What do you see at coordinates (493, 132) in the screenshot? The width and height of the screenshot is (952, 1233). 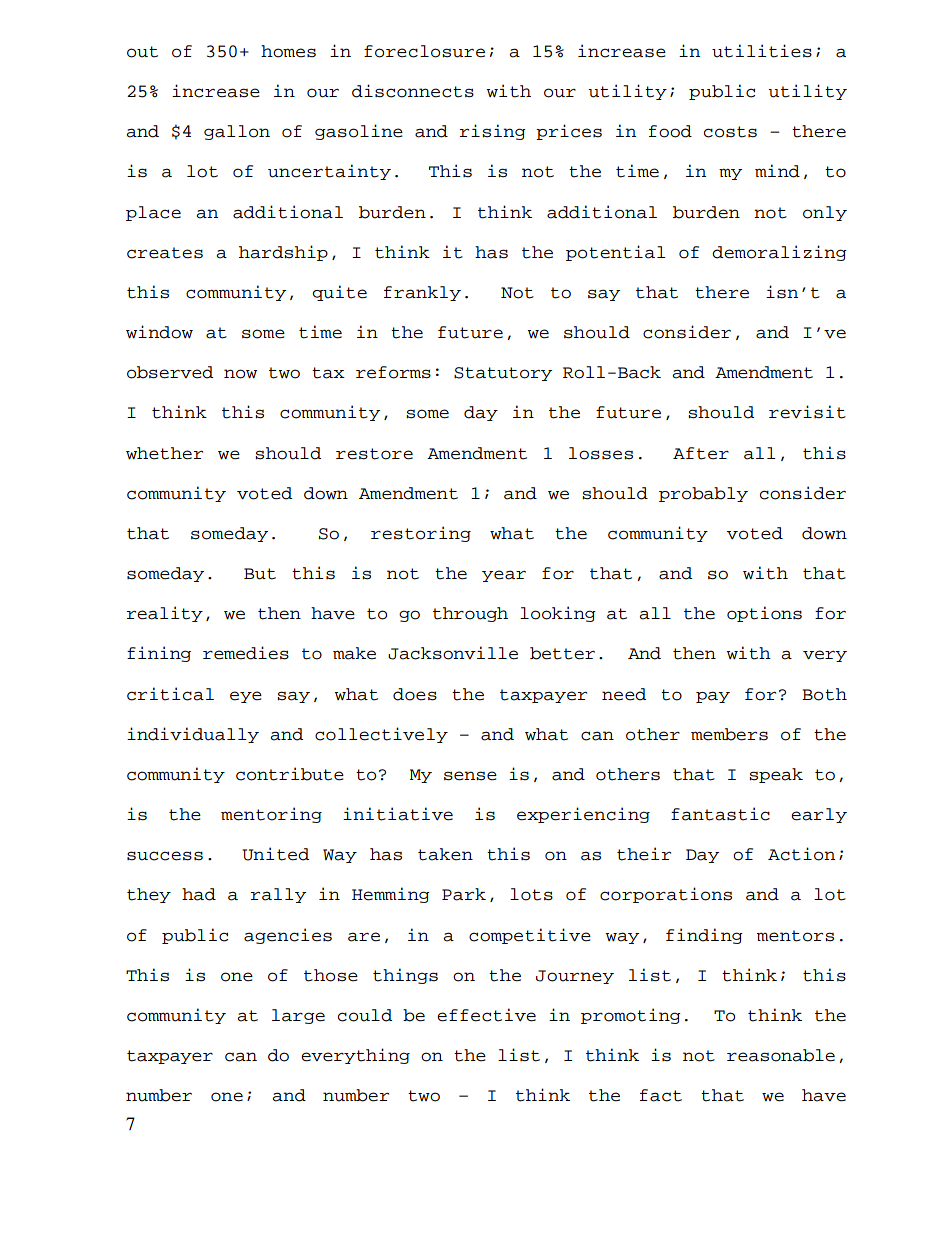 I see `rising` at bounding box center [493, 132].
